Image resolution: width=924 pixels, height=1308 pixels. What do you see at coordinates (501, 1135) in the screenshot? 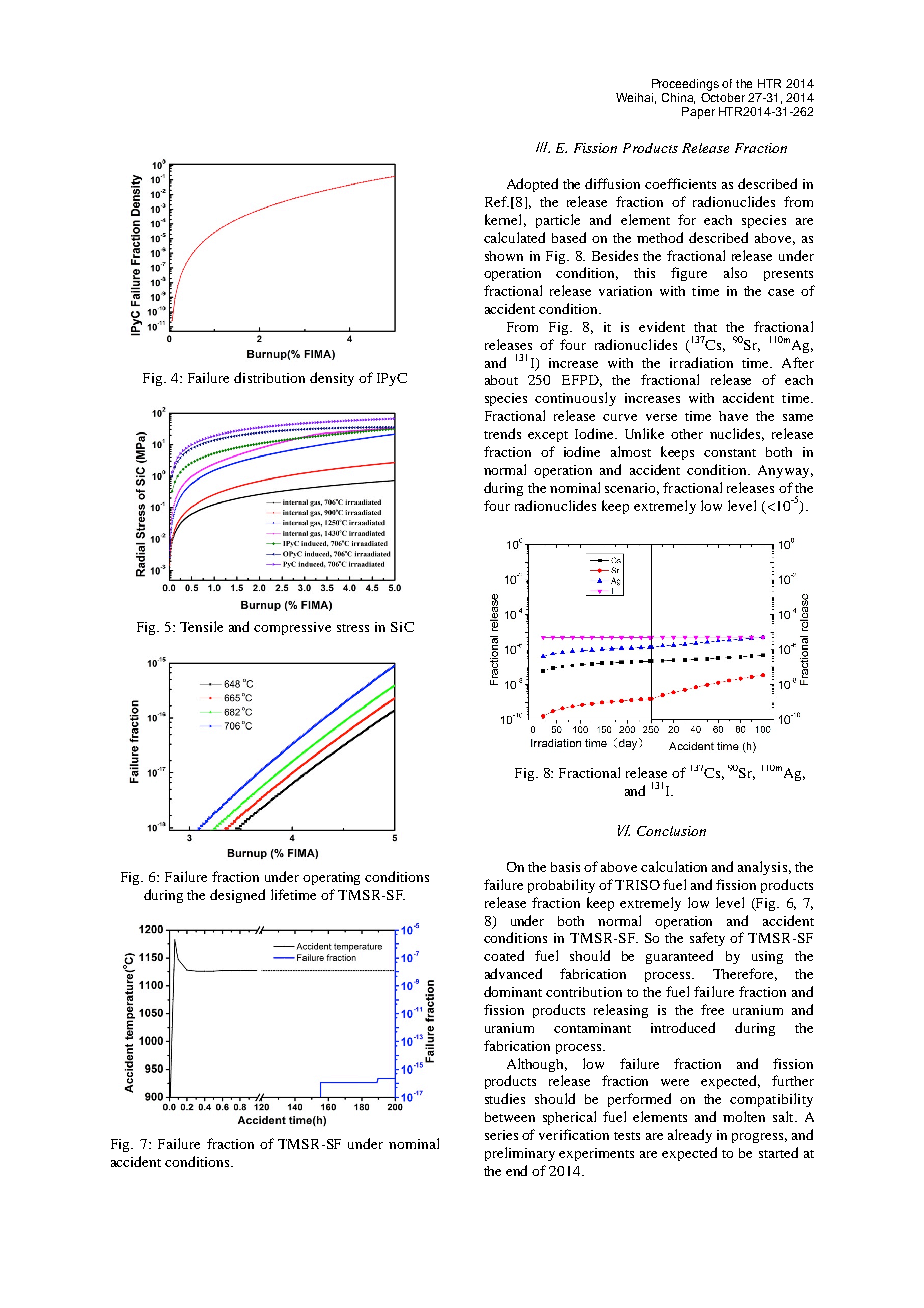
I see `series` at bounding box center [501, 1135].
